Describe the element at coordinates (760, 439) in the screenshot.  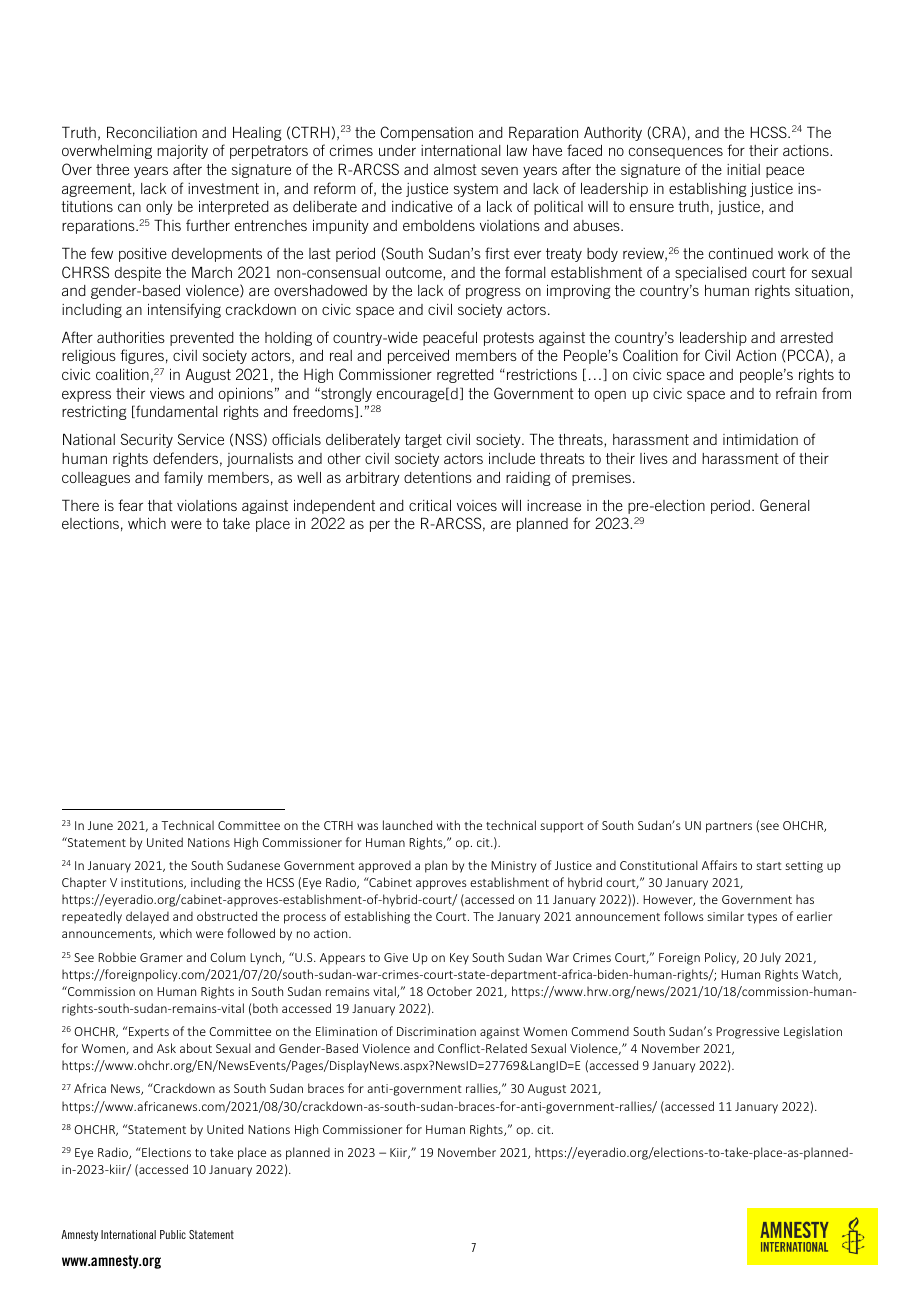
I see `intimidation` at that location.
